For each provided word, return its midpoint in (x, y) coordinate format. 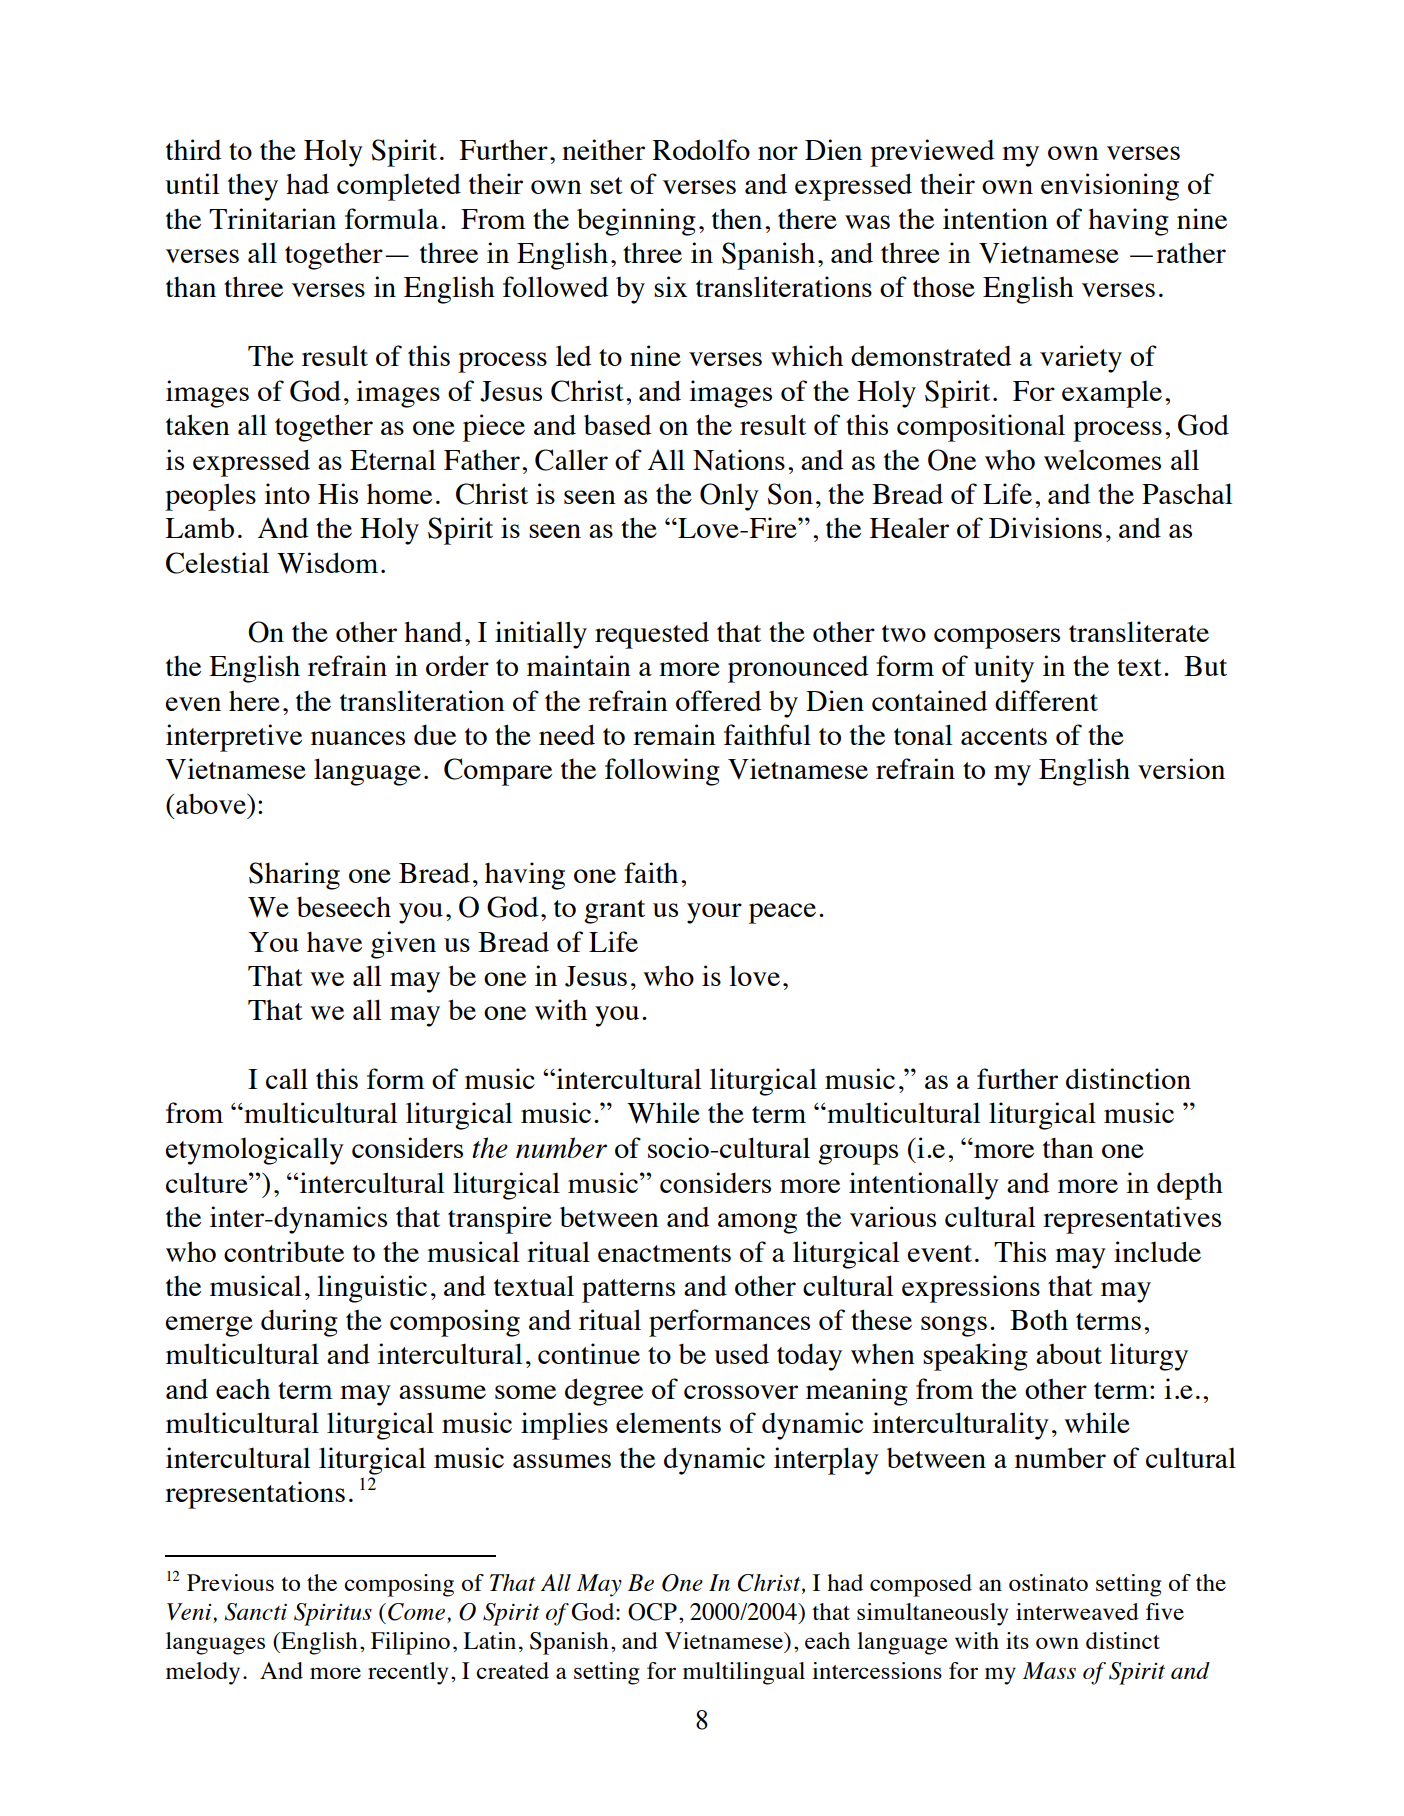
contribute (284, 1251)
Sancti (255, 1612)
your (714, 913)
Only (729, 497)
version (1181, 768)
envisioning (1110, 187)
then (737, 218)
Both (1039, 1319)
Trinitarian (272, 218)
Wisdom (327, 563)
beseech (344, 906)
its (1017, 1640)
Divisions (1045, 527)
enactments (664, 1253)
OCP (652, 1612)
